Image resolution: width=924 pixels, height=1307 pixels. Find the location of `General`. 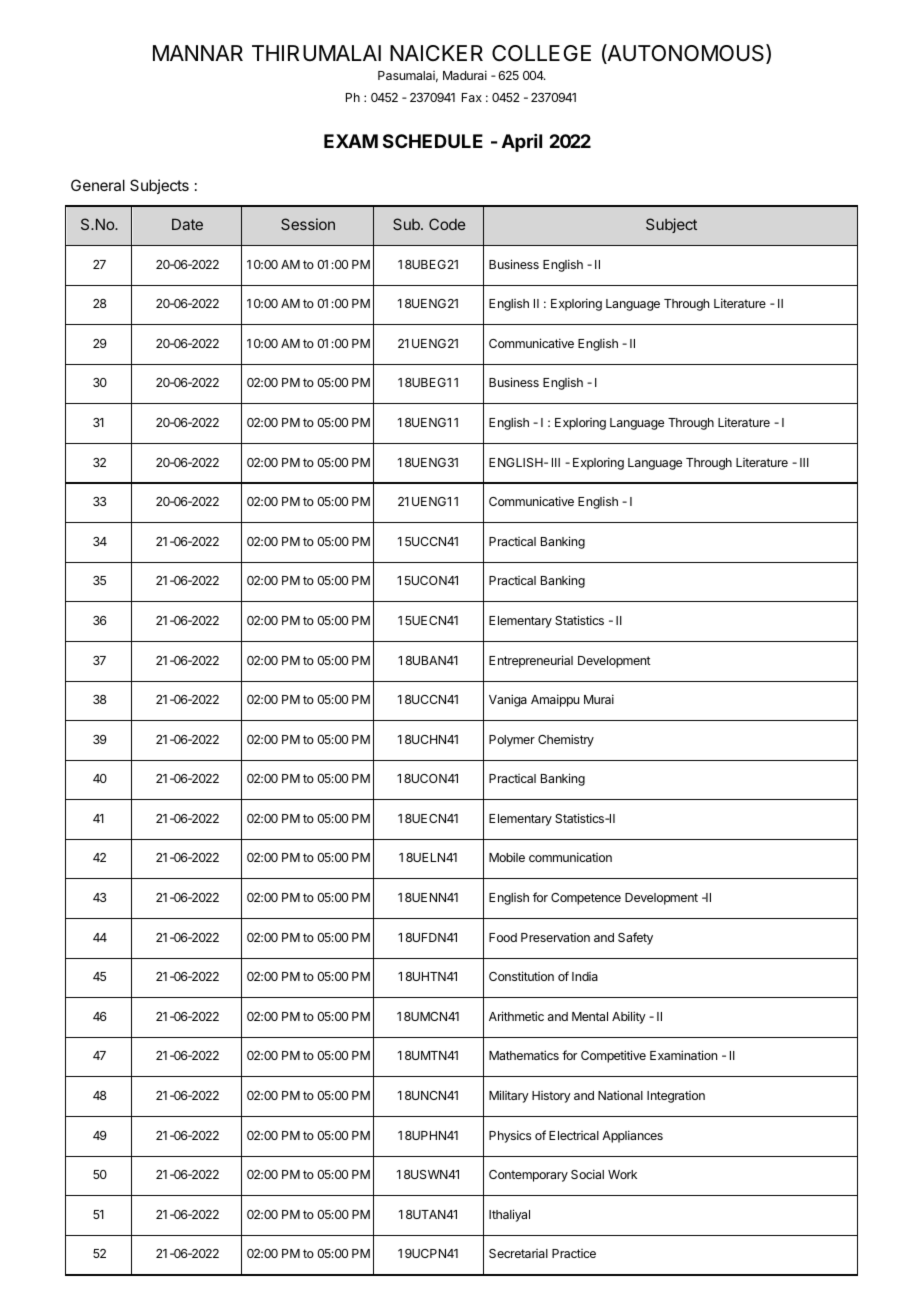

General is located at coordinates (98, 185).
